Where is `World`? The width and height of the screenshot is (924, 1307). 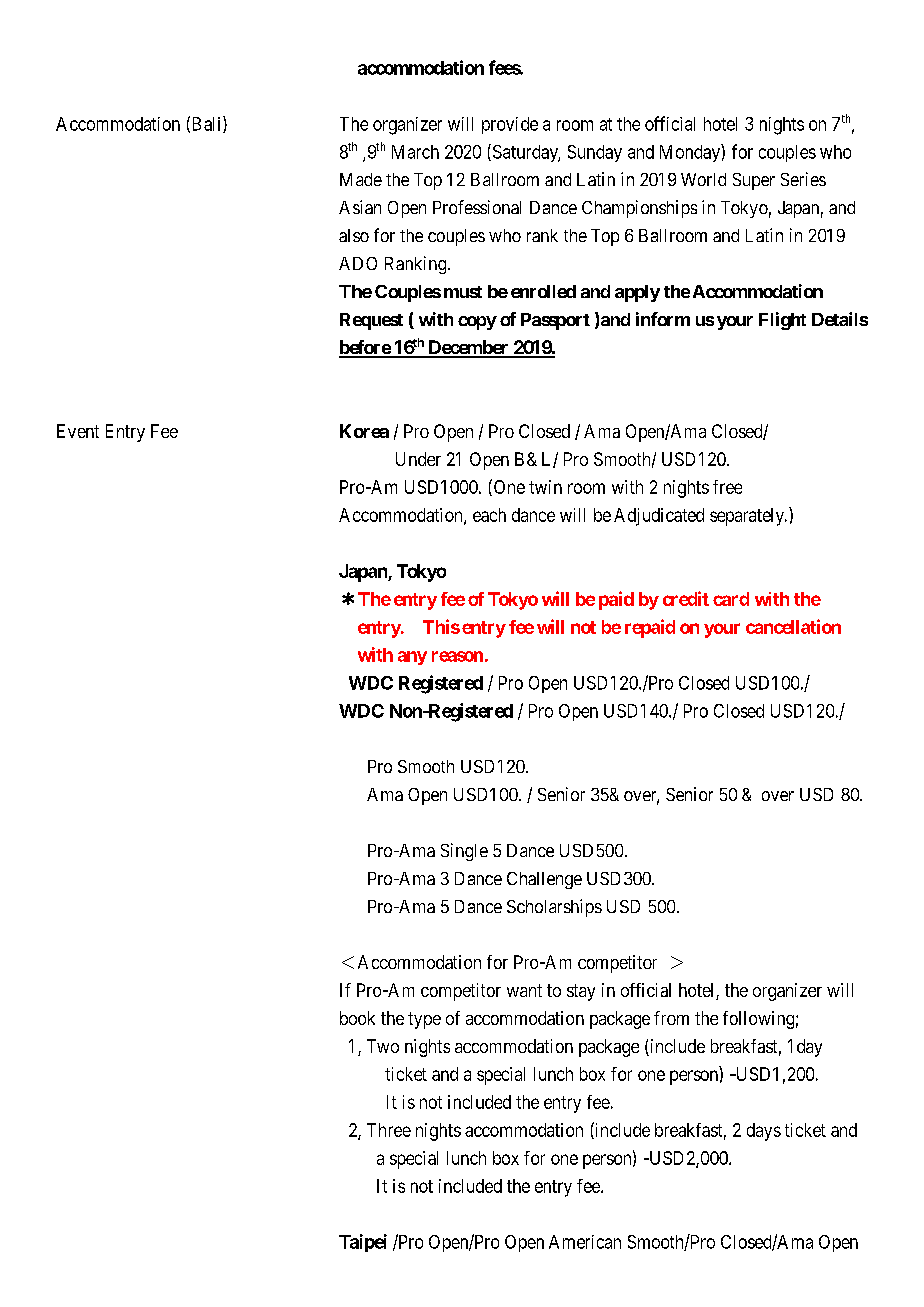
World is located at coordinates (703, 179).
